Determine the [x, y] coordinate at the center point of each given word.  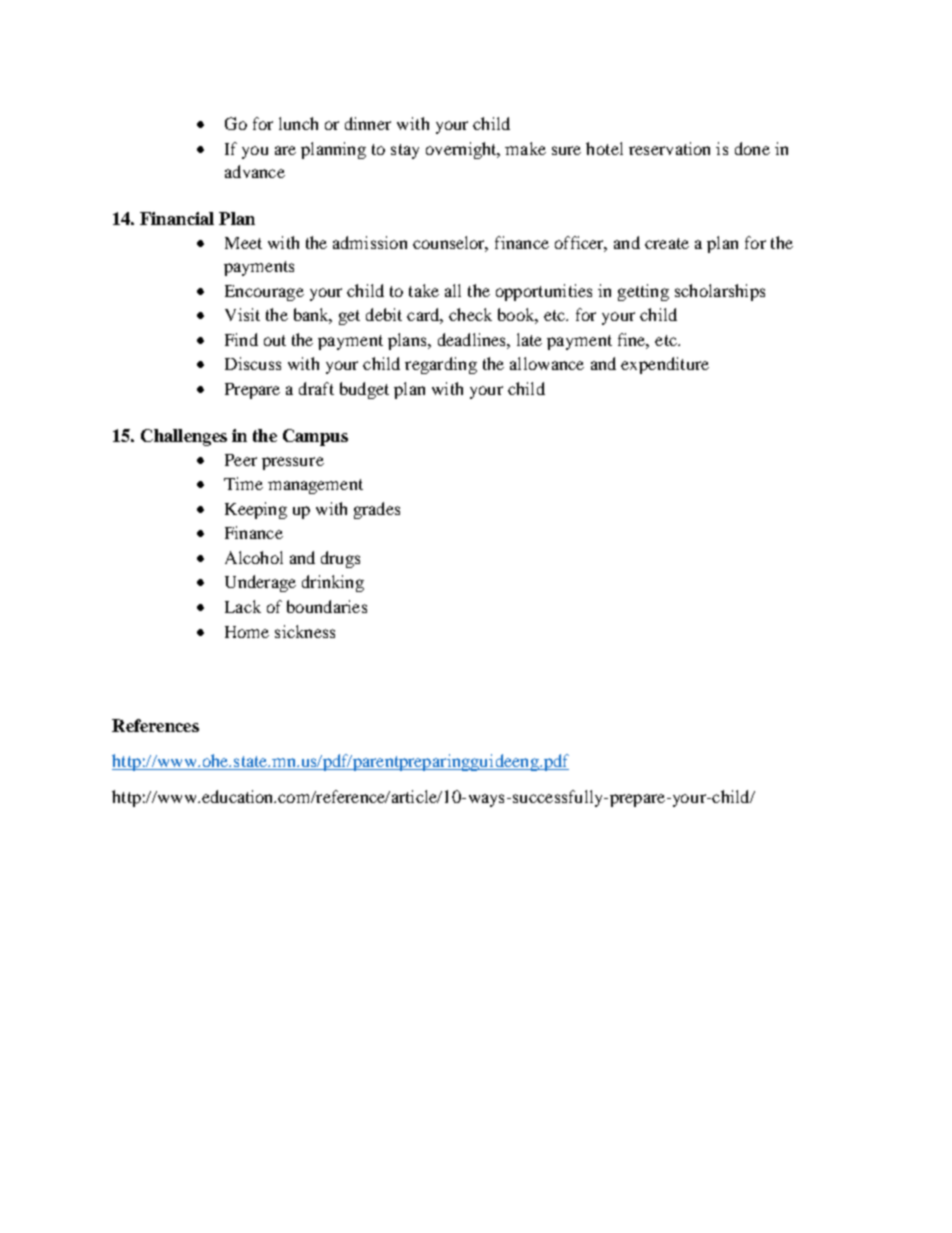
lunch [298, 123]
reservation [669, 148]
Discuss [253, 363]
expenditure [665, 365]
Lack [243, 606]
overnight [462, 150]
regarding [441, 365]
